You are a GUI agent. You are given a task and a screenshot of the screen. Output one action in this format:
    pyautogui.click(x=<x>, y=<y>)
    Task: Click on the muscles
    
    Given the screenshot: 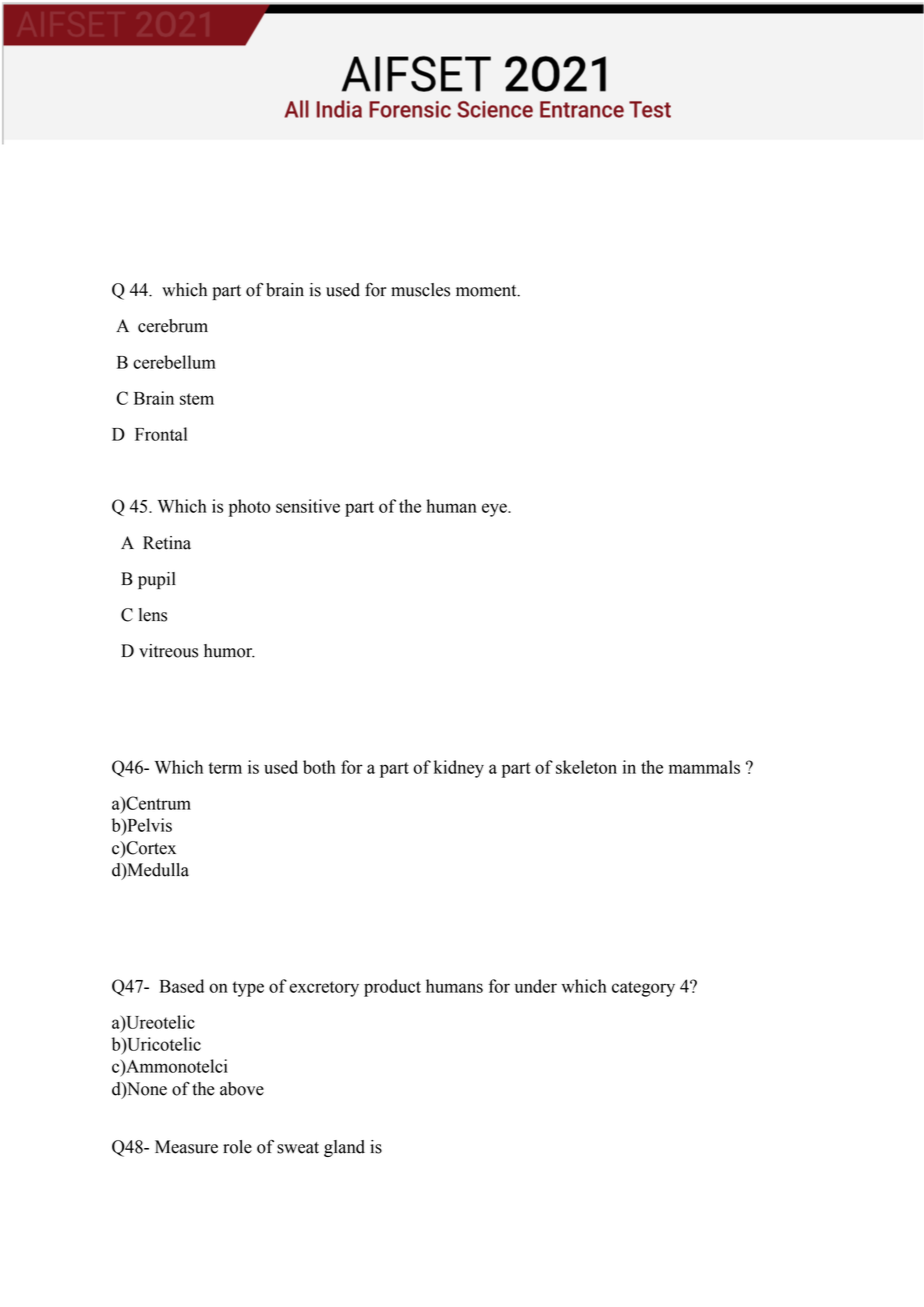 What is the action you would take?
    pyautogui.click(x=420, y=290)
